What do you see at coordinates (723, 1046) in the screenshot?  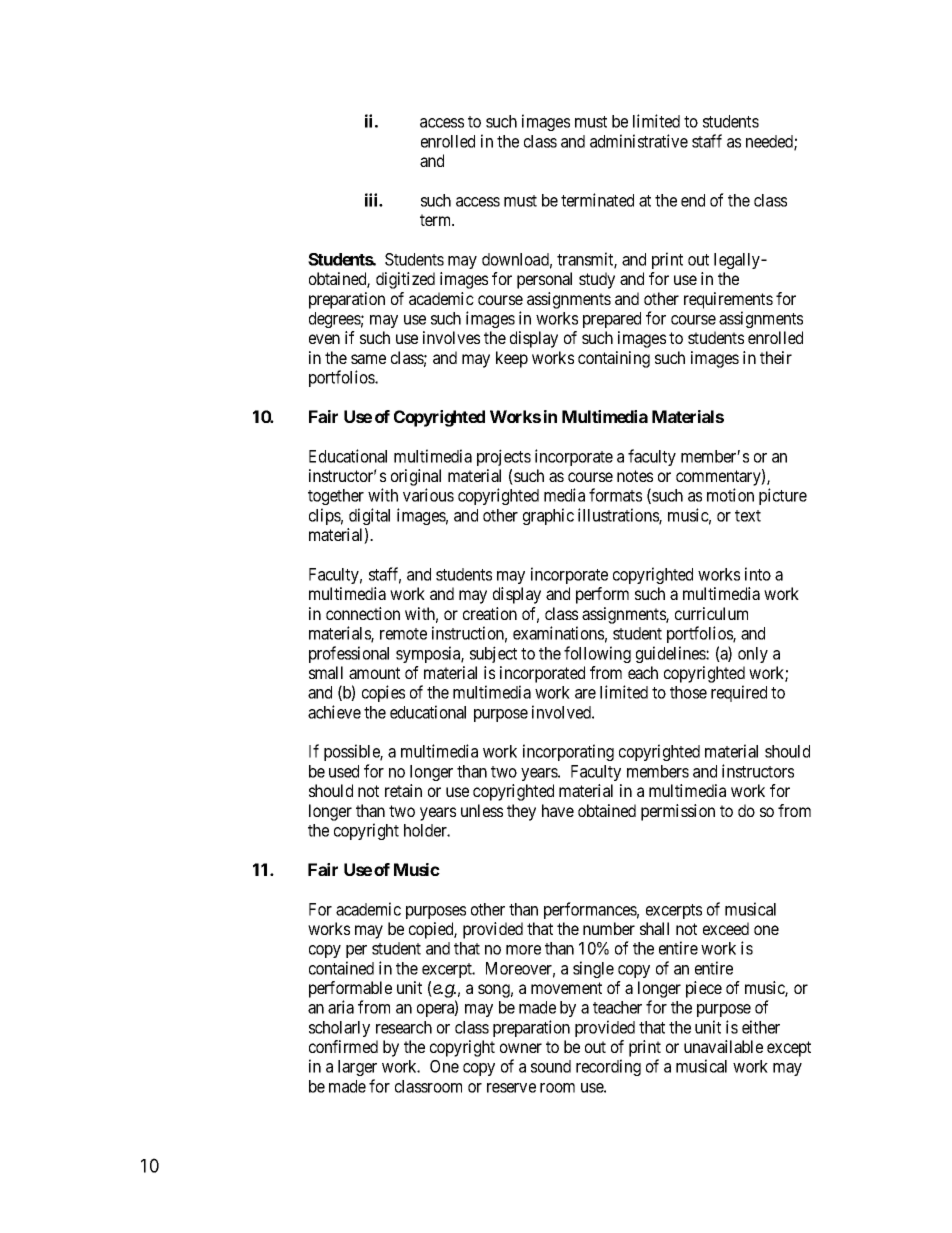 I see `unavailable` at bounding box center [723, 1046].
